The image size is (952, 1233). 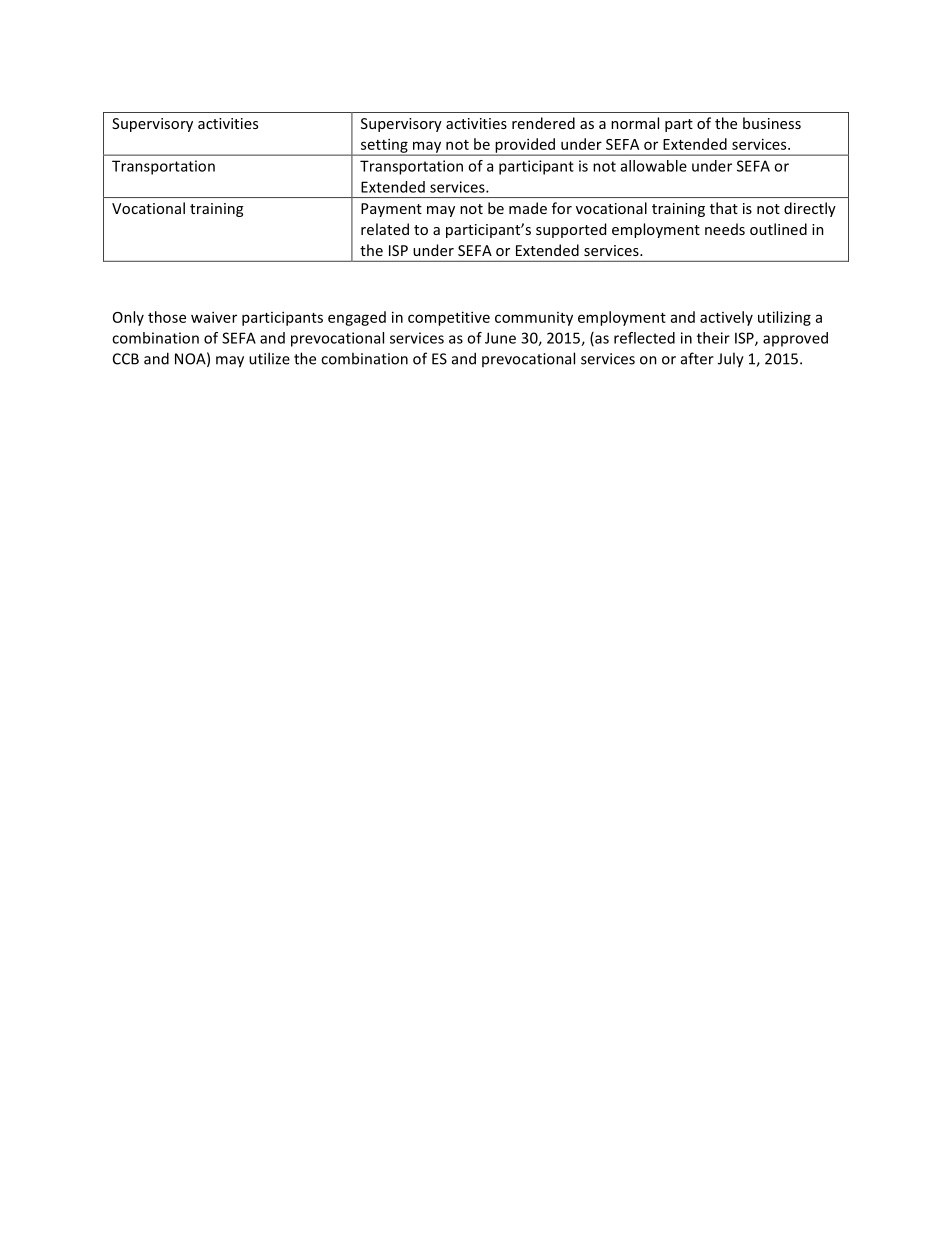 I want to click on needs, so click(x=725, y=229).
